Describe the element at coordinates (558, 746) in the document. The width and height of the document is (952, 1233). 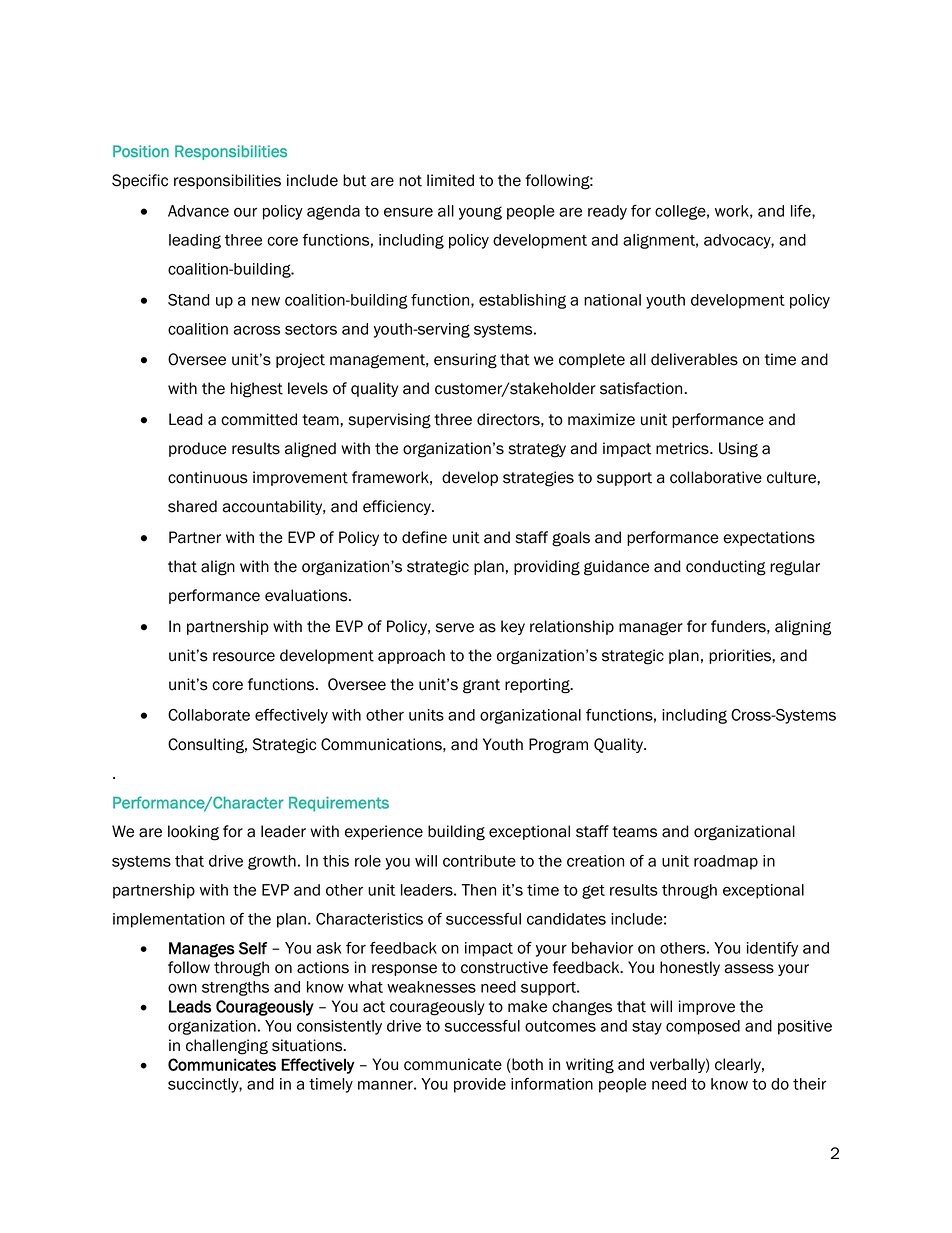
I see `Program` at that location.
